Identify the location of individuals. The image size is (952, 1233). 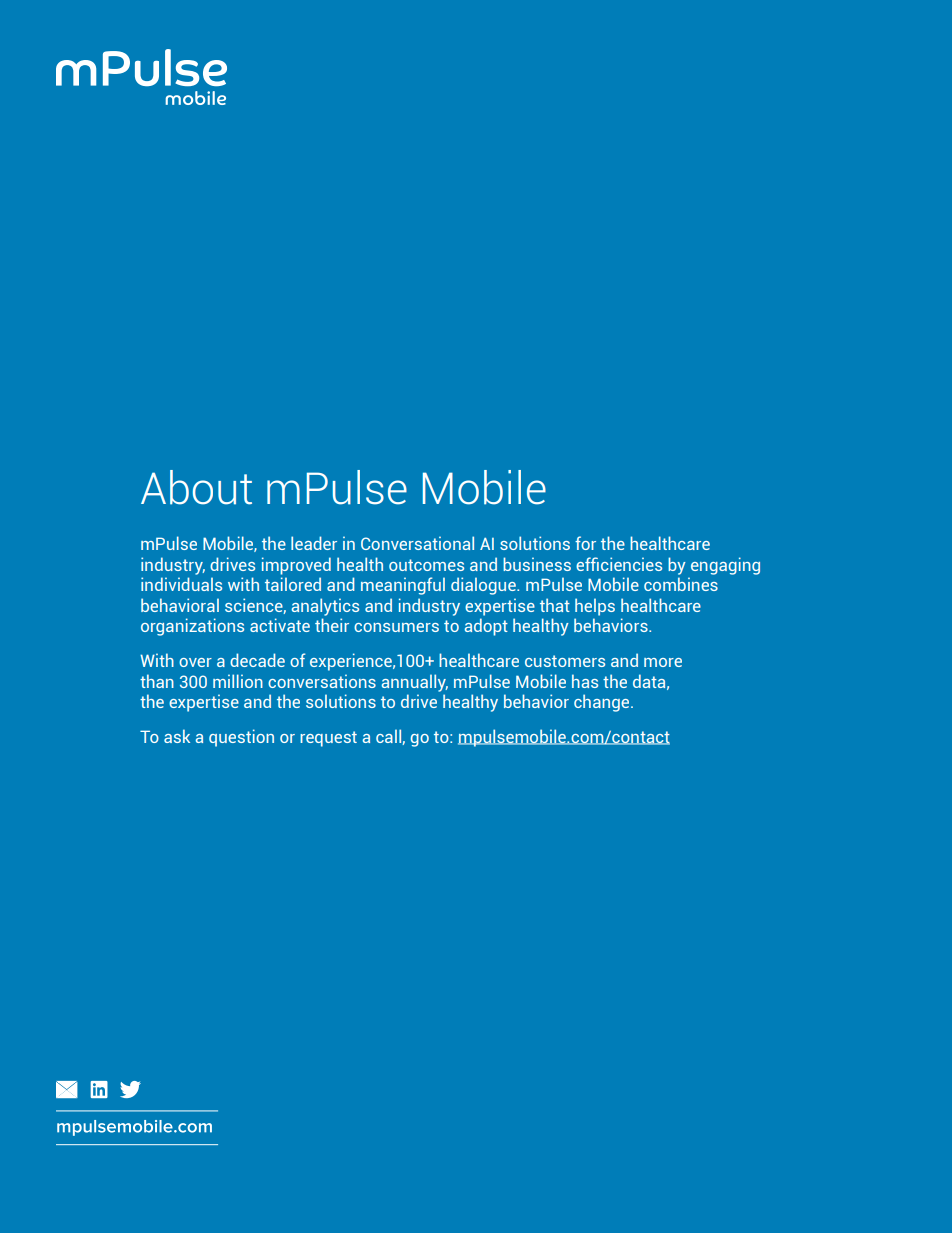
(181, 584).
